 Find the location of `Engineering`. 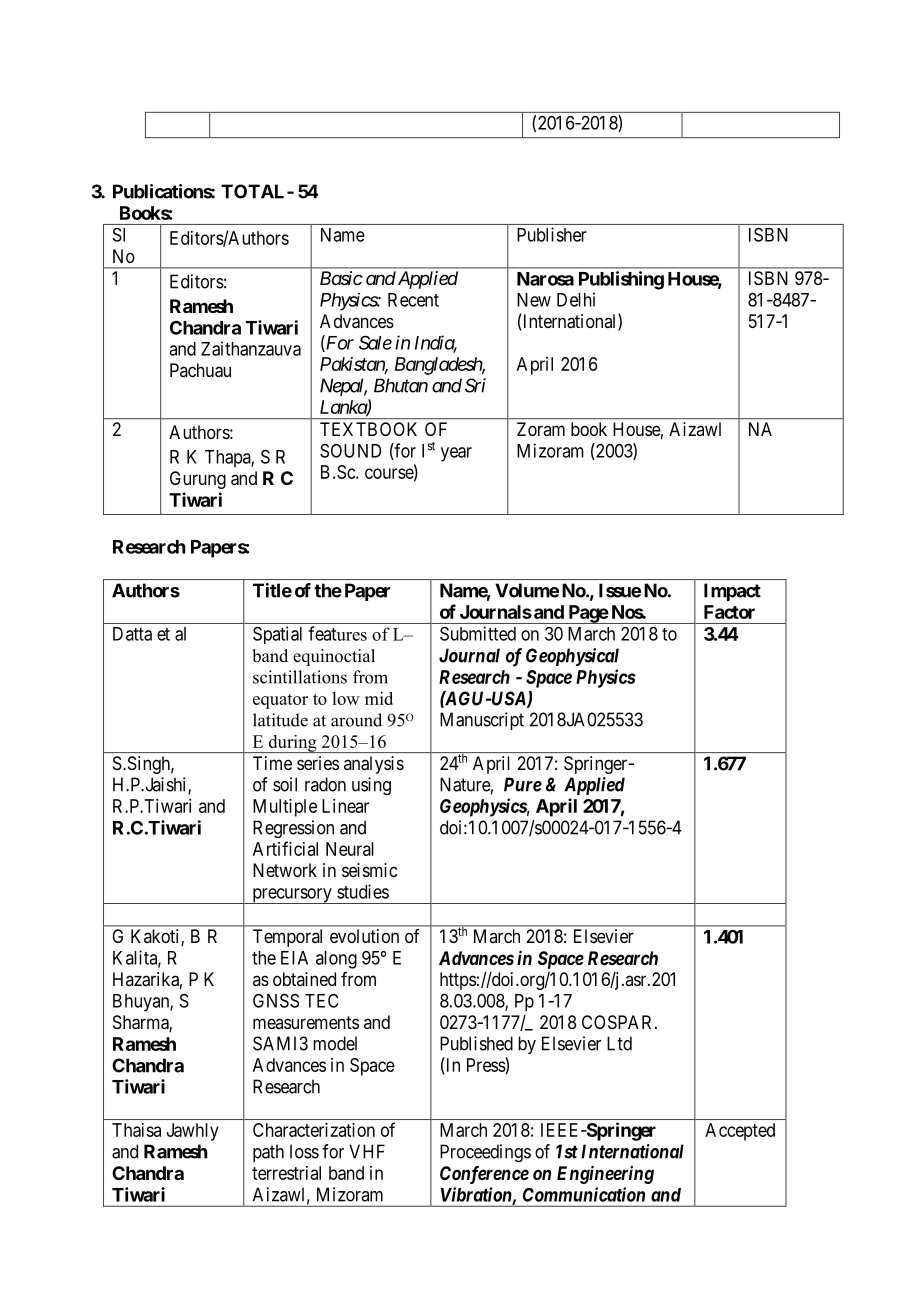

Engineering is located at coordinates (605, 1175).
